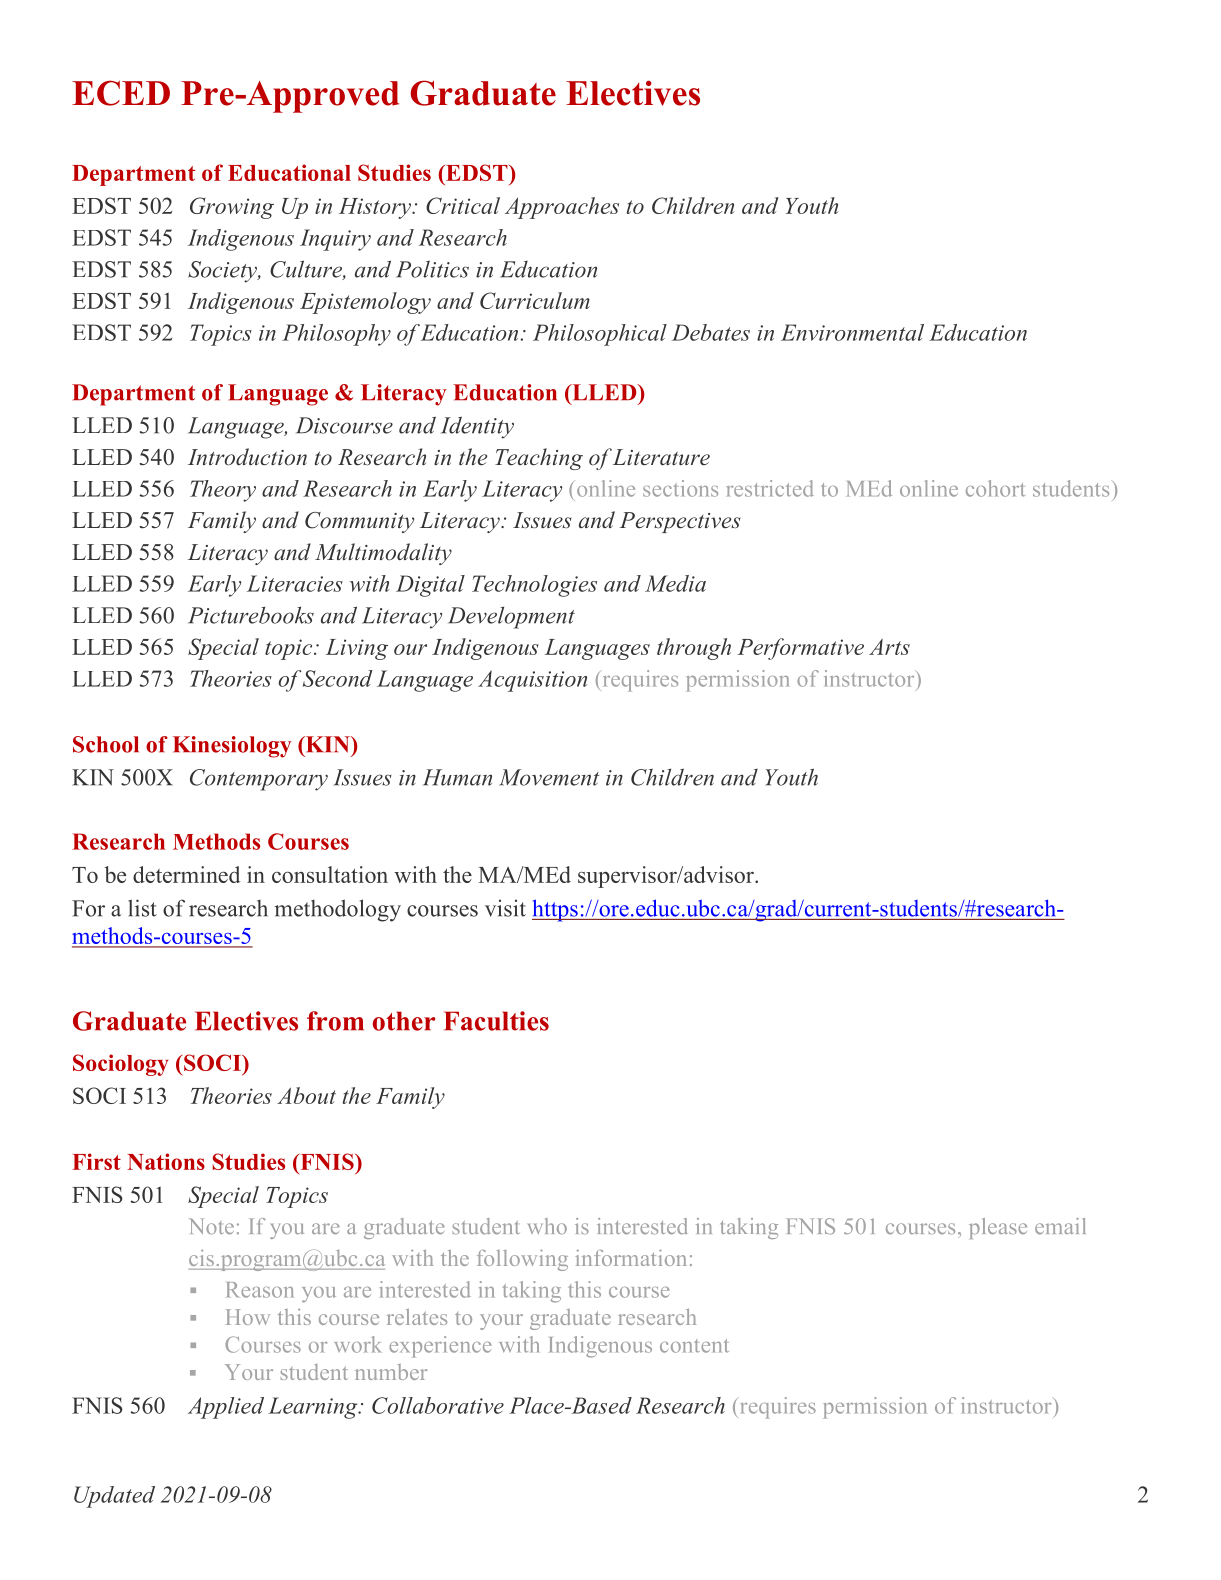 The width and height of the screenshot is (1221, 1580). I want to click on Approaches, so click(562, 208).
